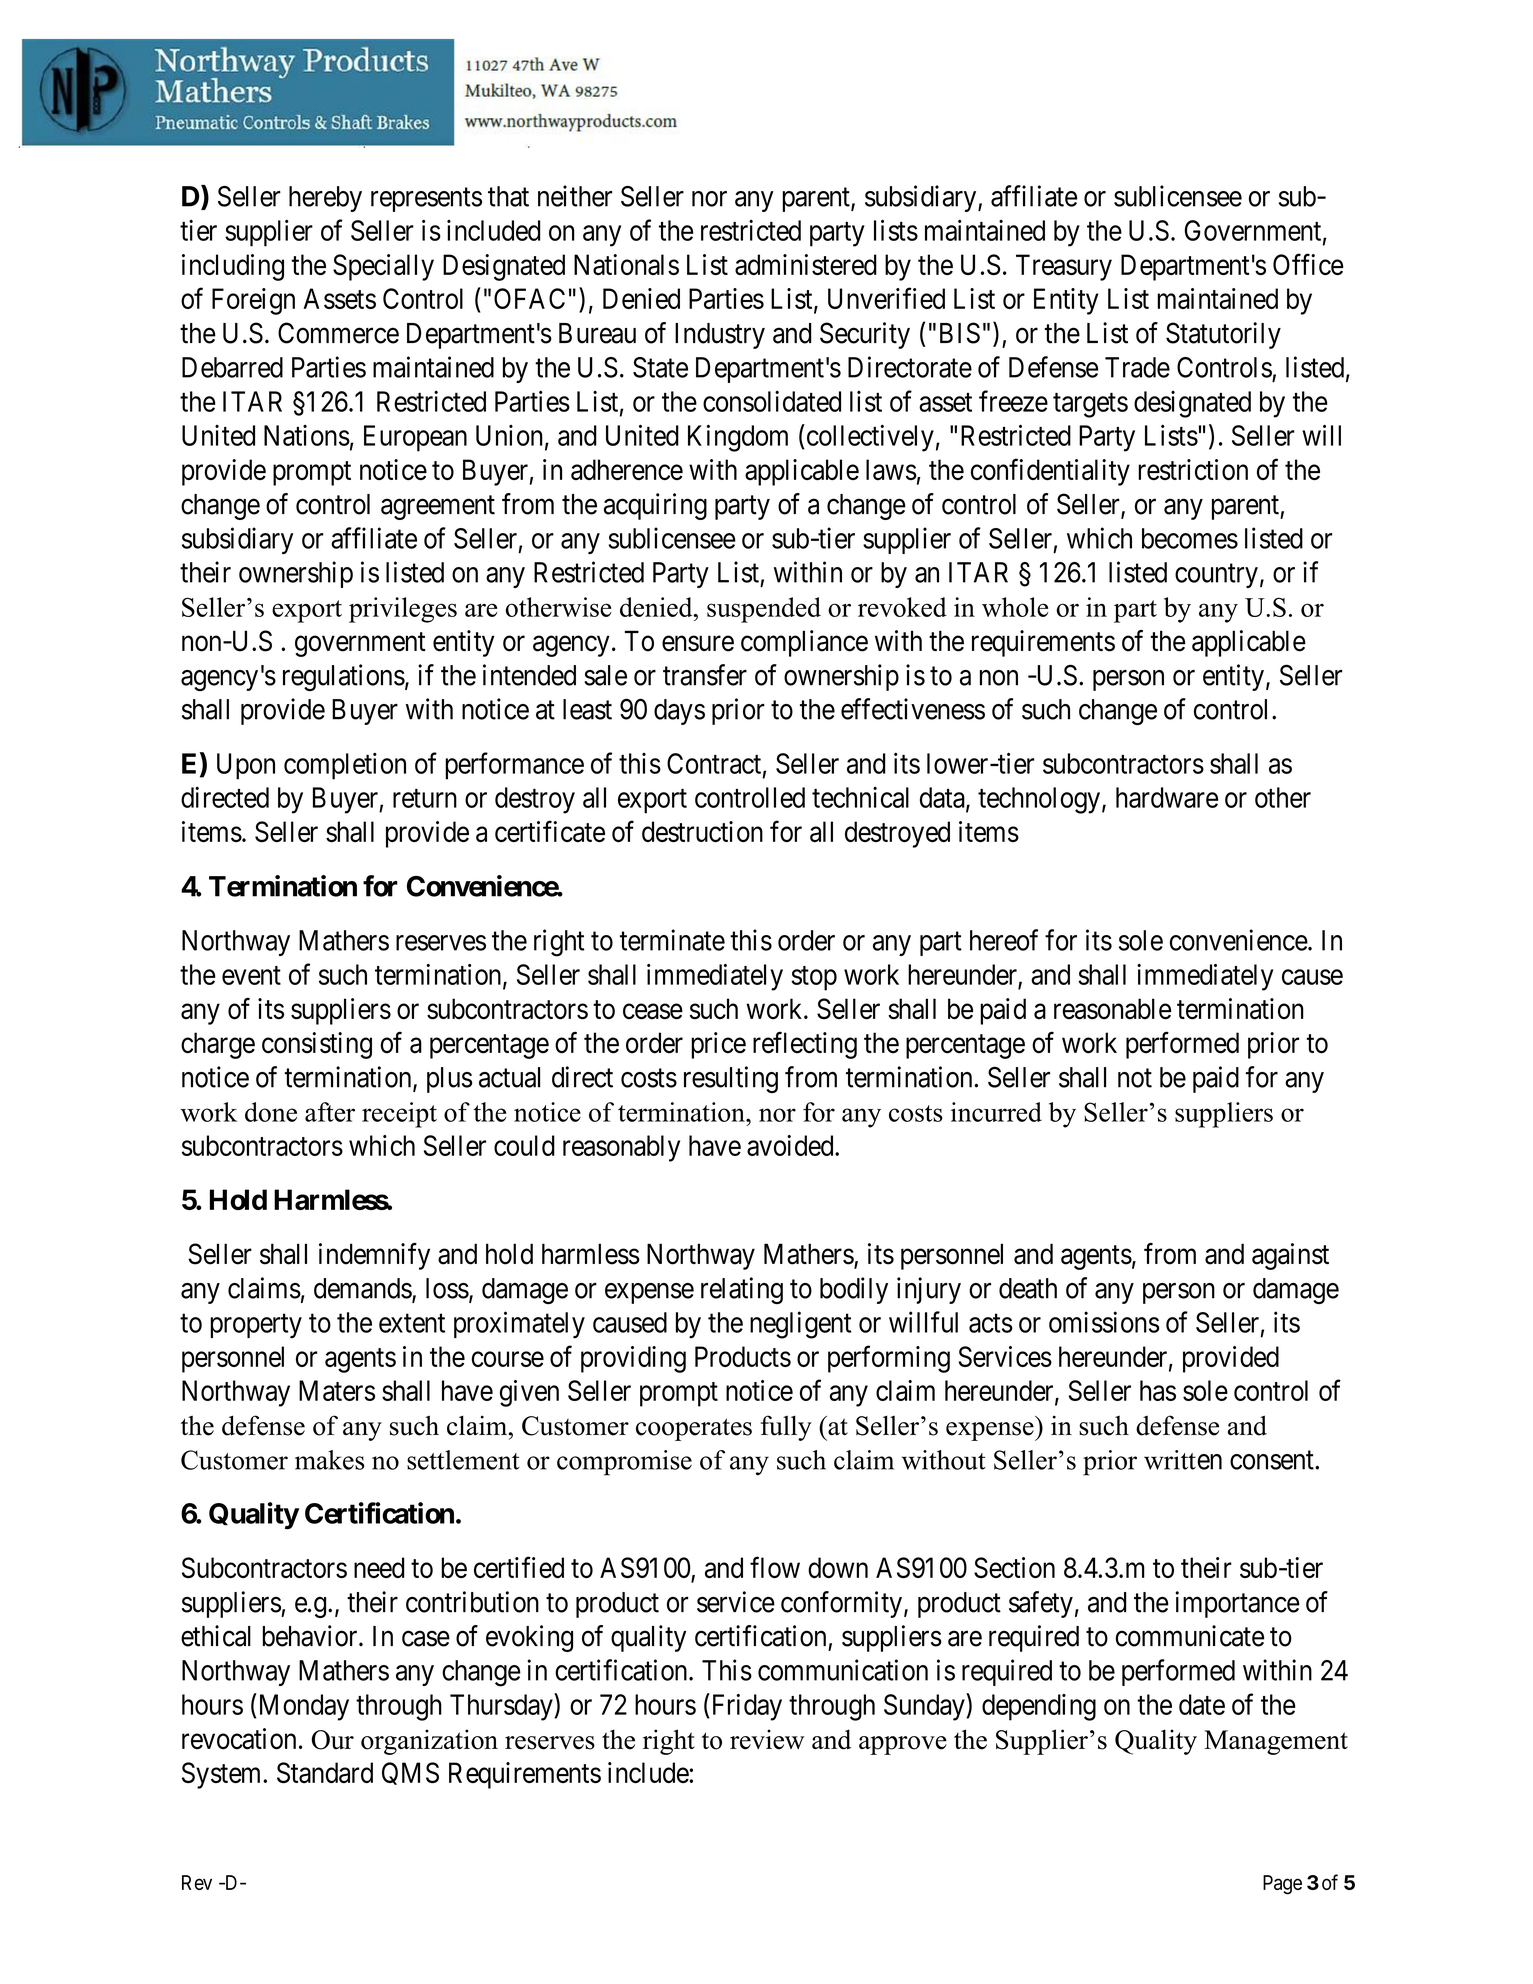  What do you see at coordinates (1290, 1256) in the screenshot?
I see `against` at bounding box center [1290, 1256].
